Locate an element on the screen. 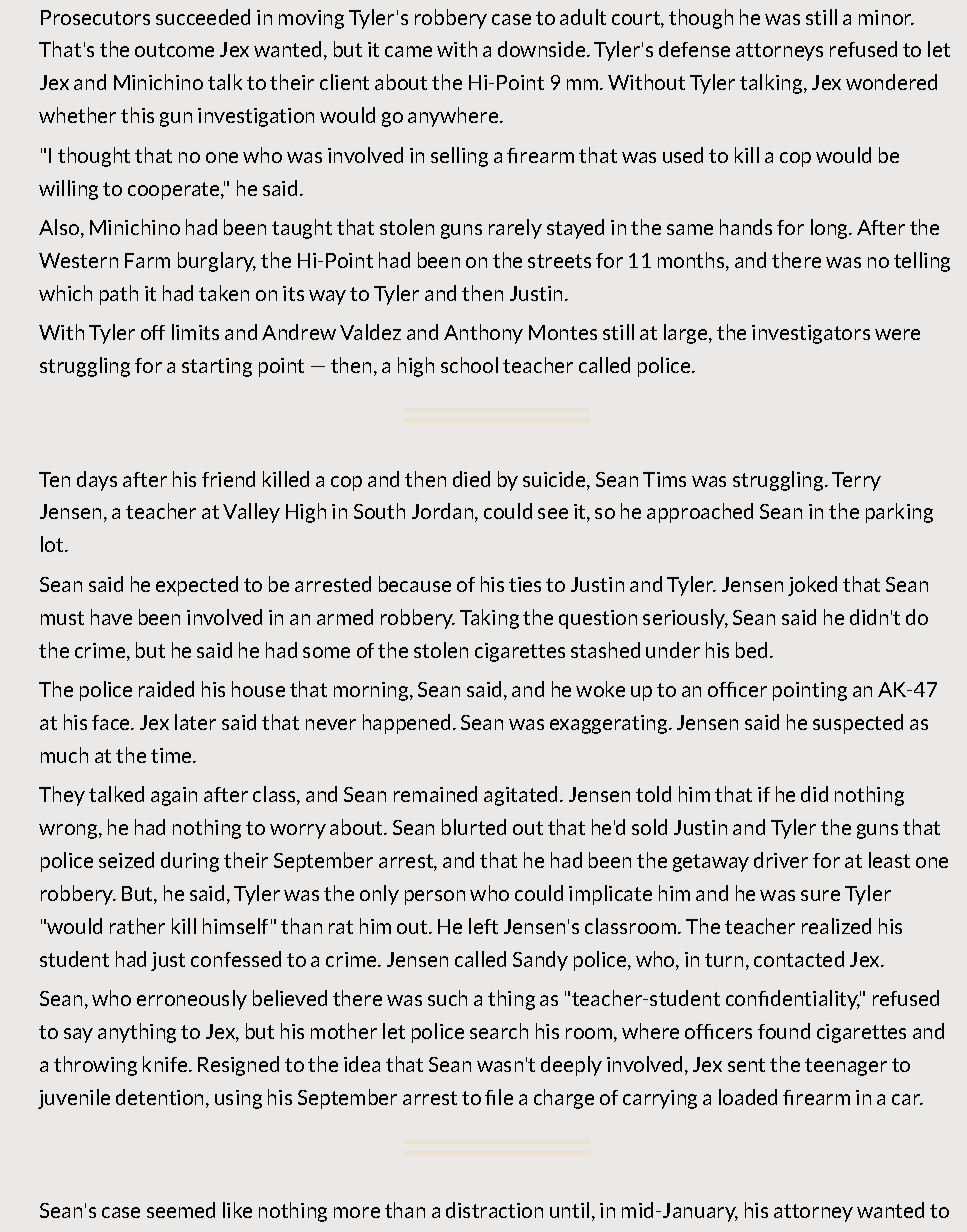 Image resolution: width=967 pixels, height=1232 pixels. outcome is located at coordinates (174, 50).
